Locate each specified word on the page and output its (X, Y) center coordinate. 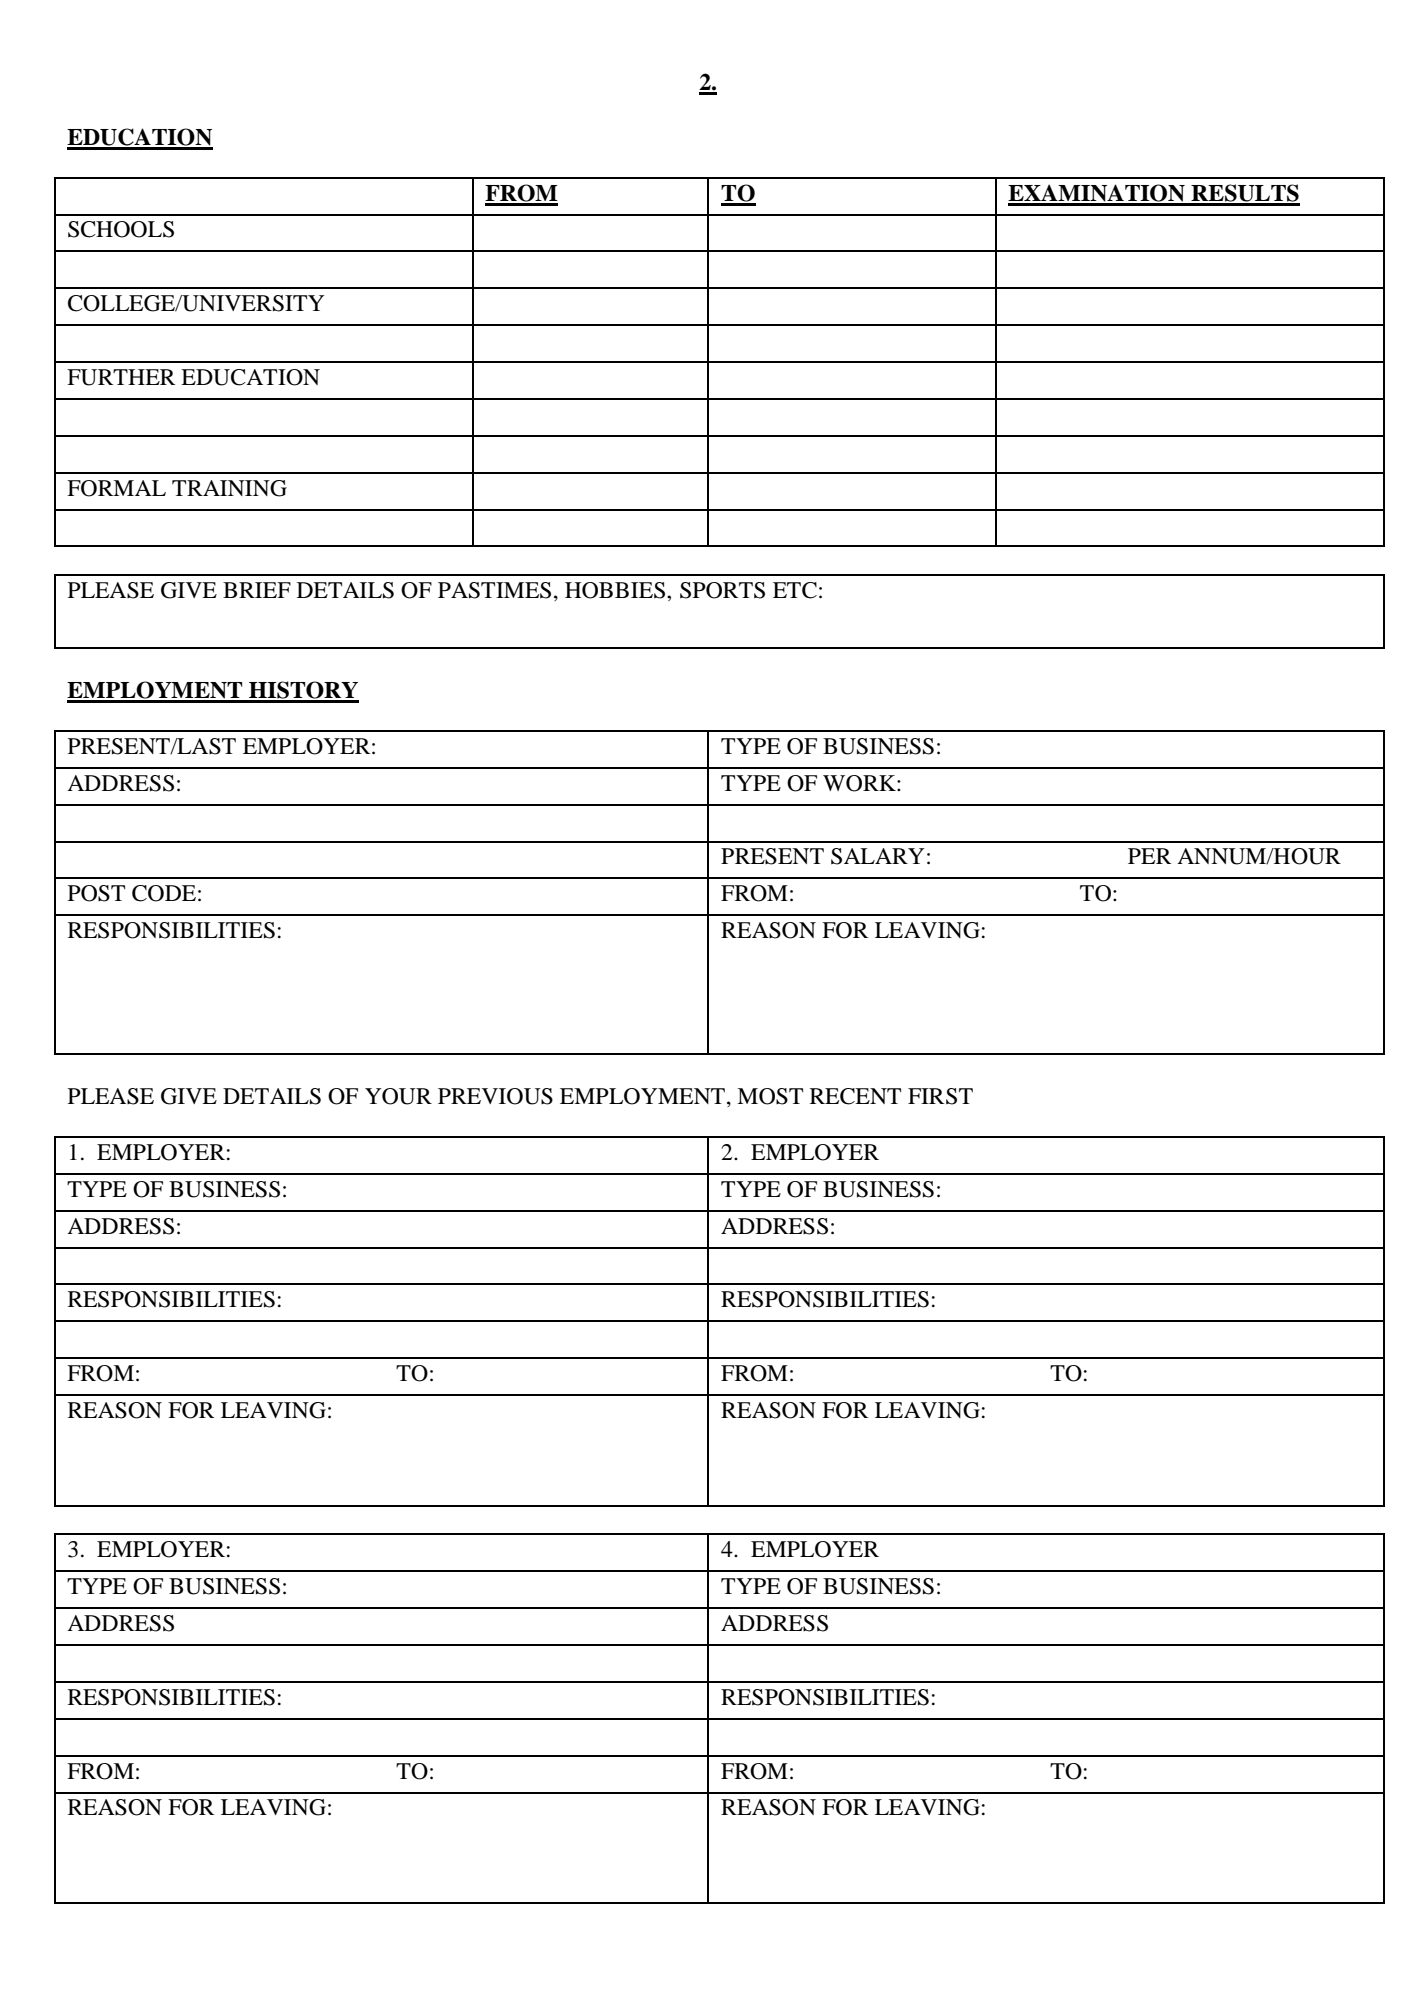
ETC (795, 590)
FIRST (940, 1096)
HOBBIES (616, 590)
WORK (860, 783)
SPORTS (722, 590)
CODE (164, 893)
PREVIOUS (495, 1096)
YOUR (398, 1096)
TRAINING (229, 488)
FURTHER (121, 377)
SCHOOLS (121, 229)
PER (1149, 856)
